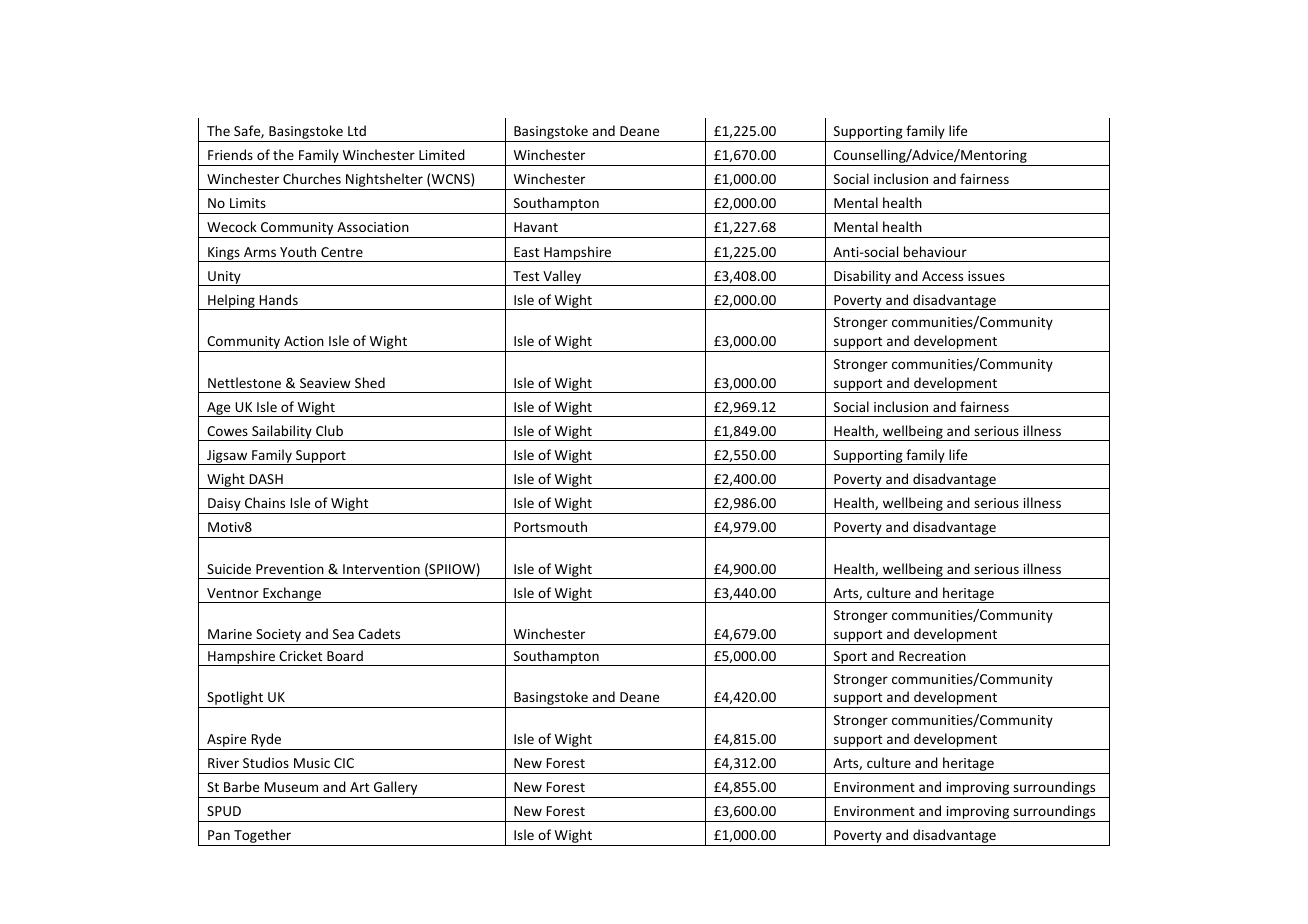  I want to click on DASH, so click(266, 479).
